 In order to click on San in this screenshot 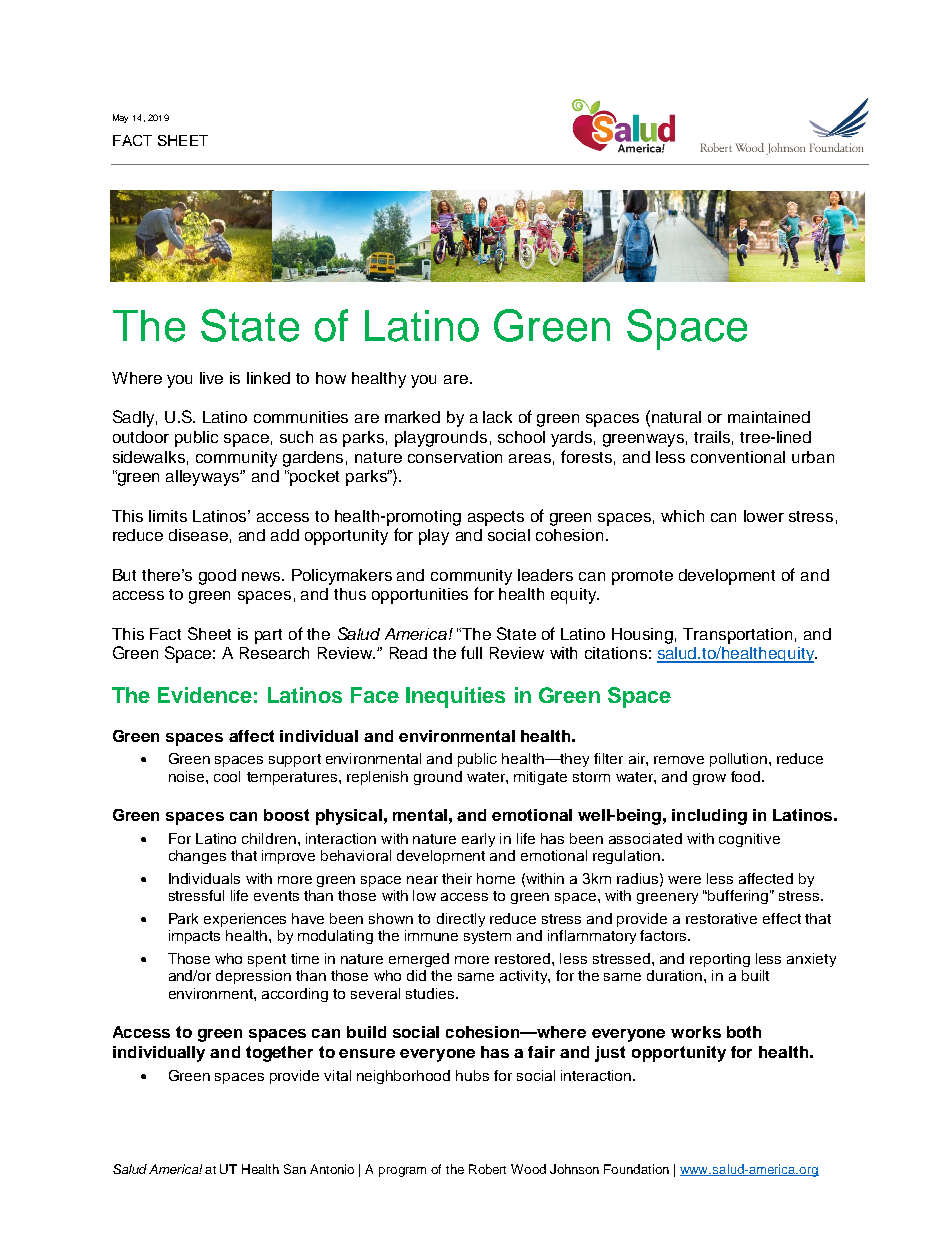, I will do `click(295, 1169)`.
